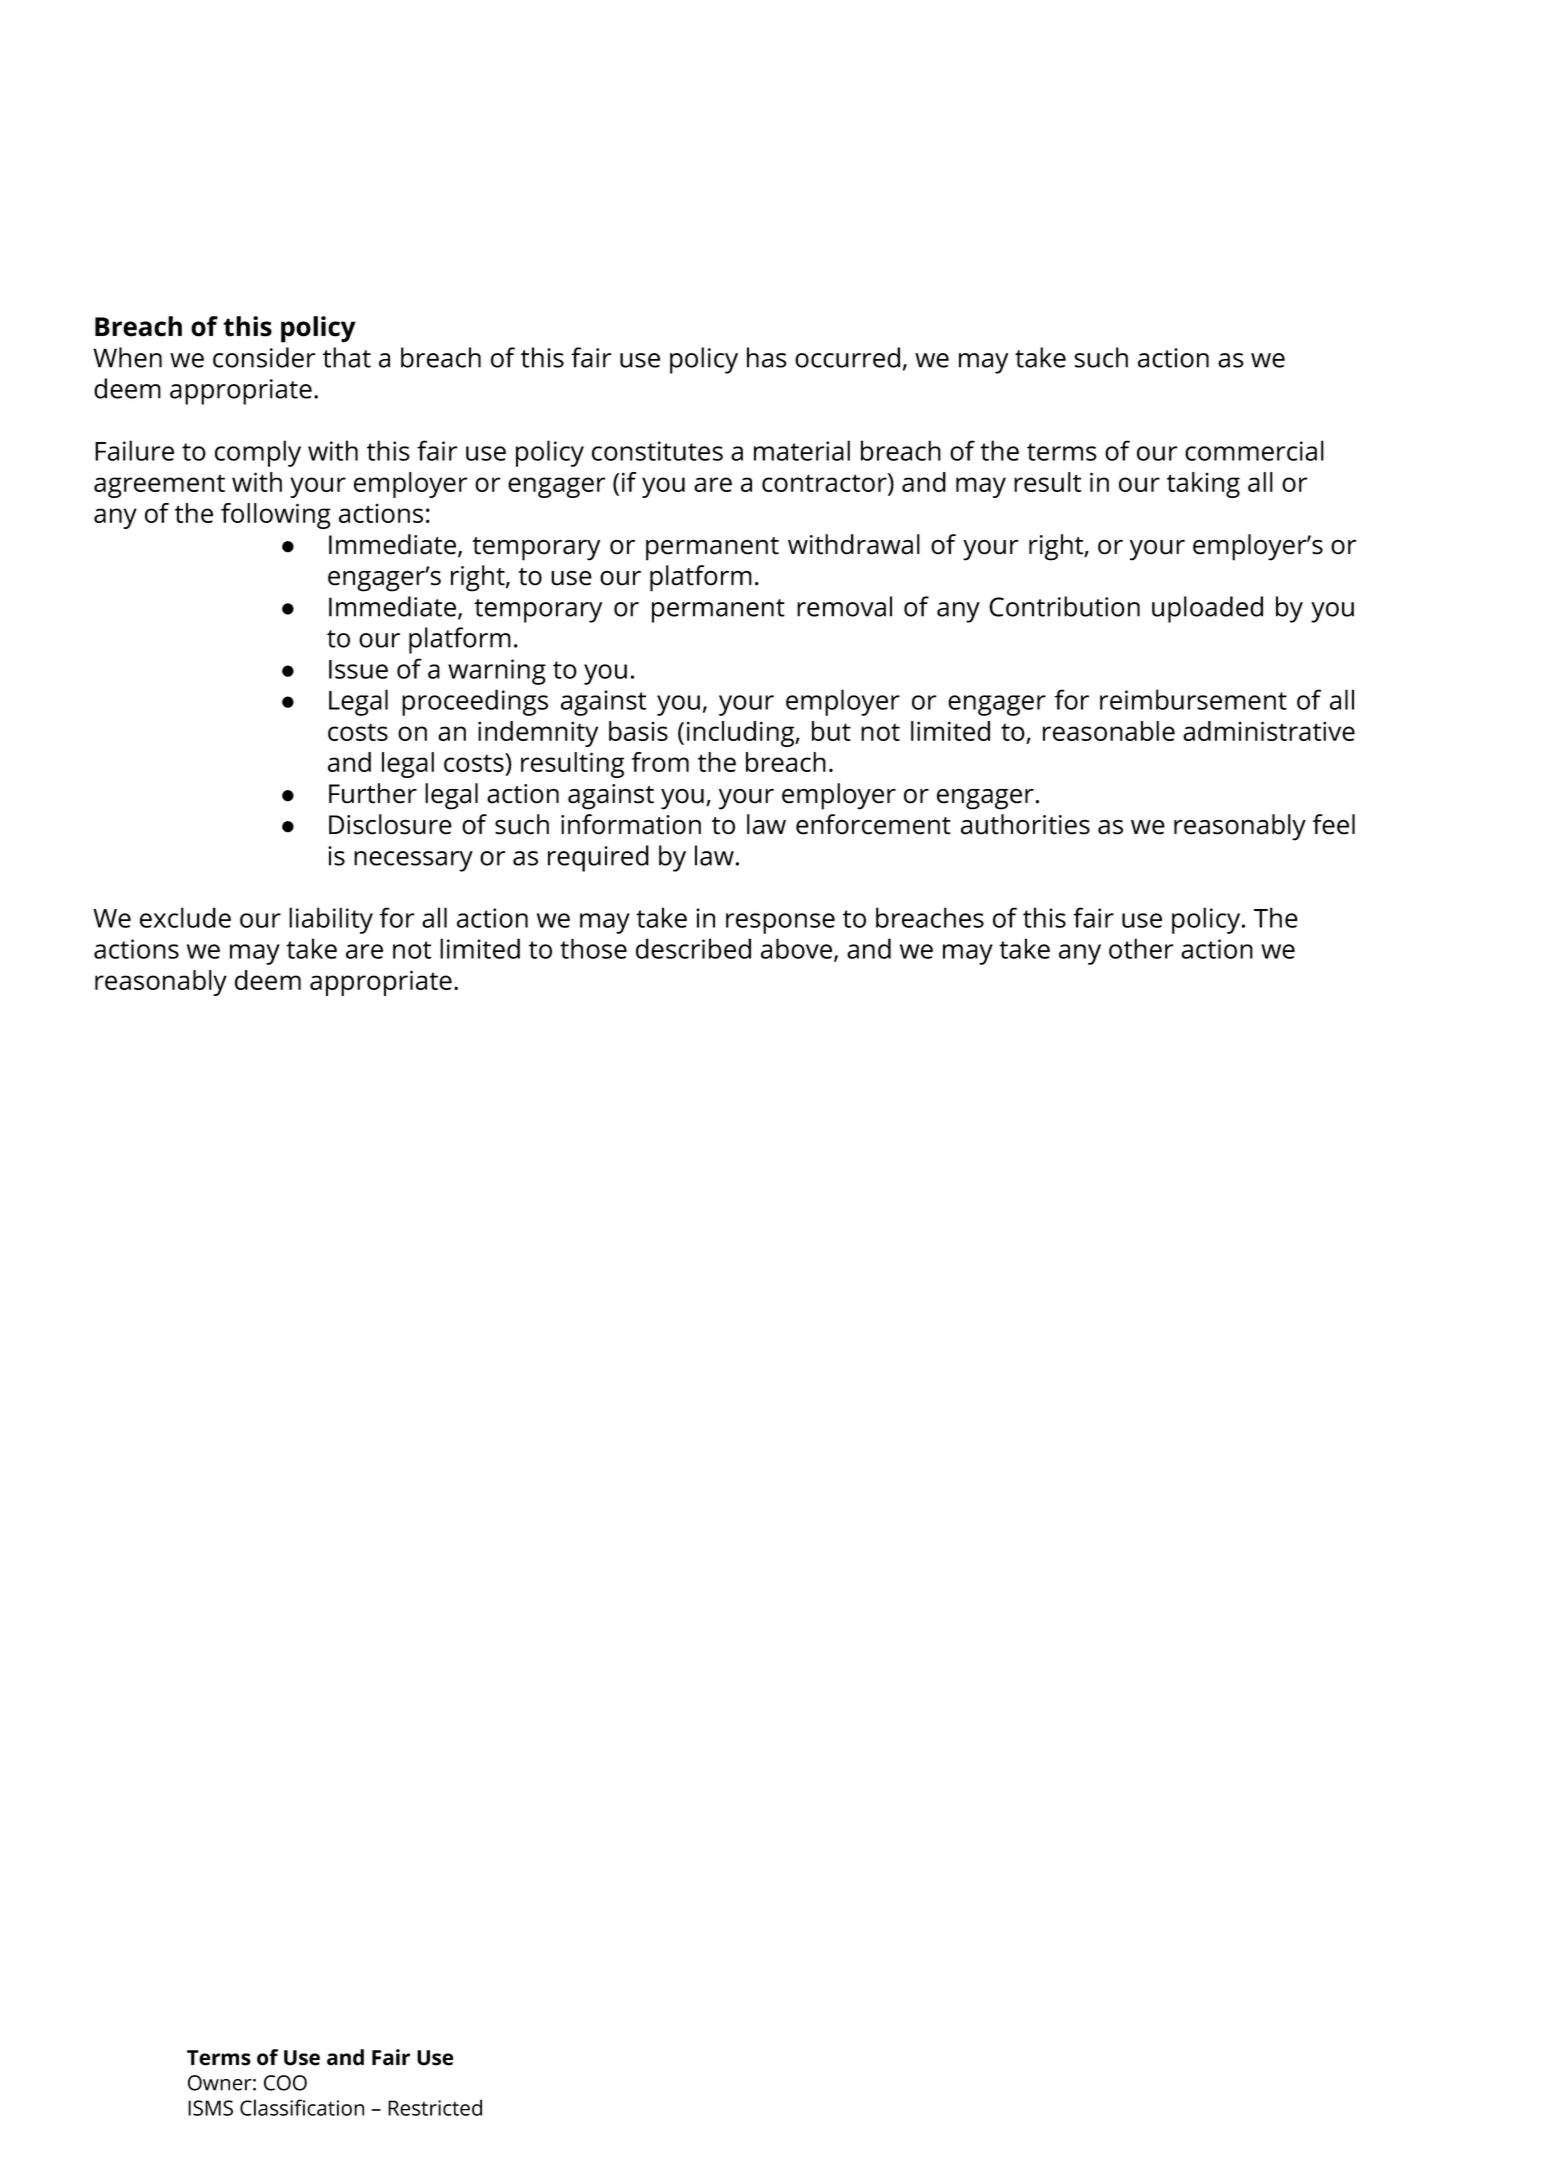  I want to click on ISMS, so click(210, 2108).
